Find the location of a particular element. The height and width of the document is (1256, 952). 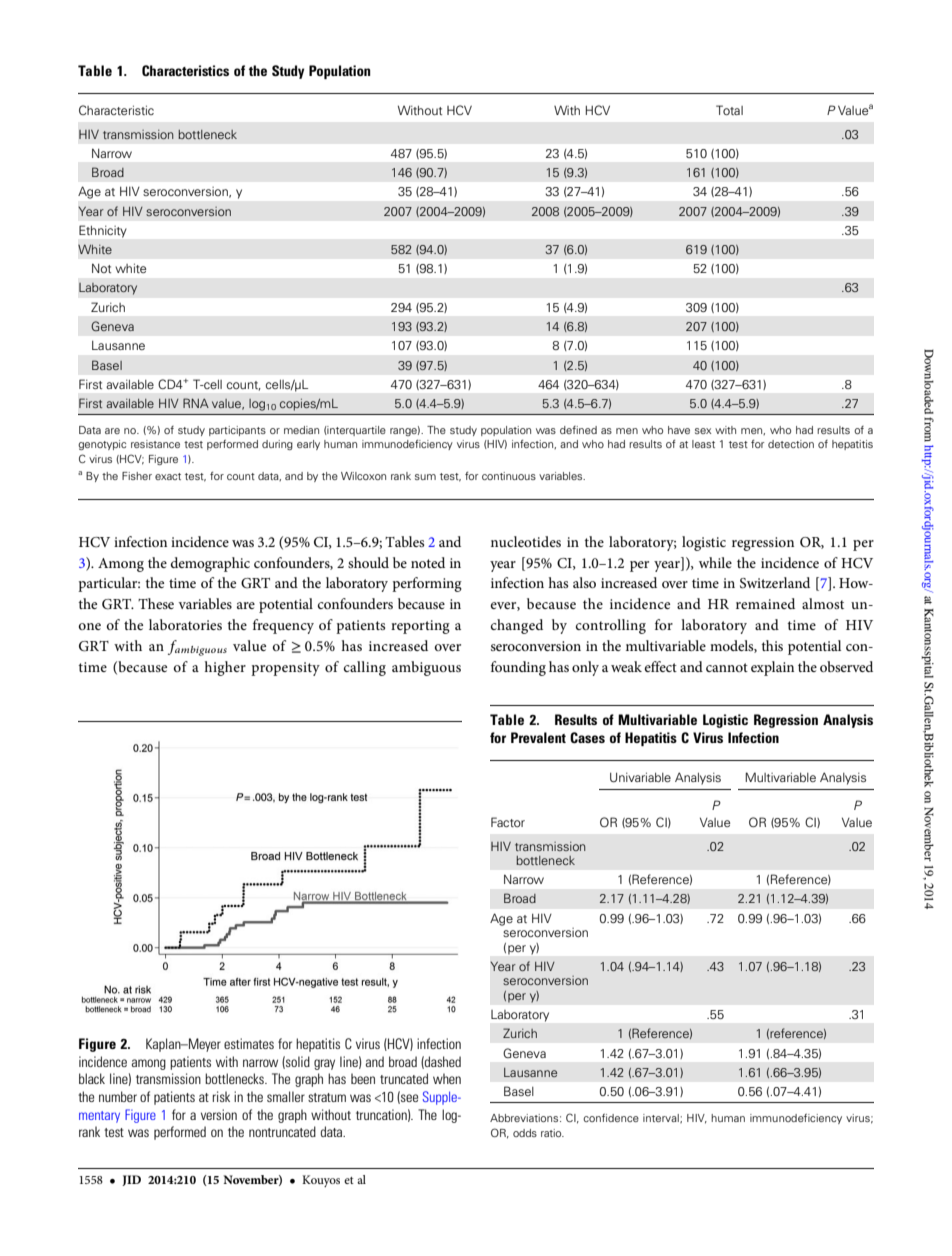

estimates is located at coordinates (249, 1043).
